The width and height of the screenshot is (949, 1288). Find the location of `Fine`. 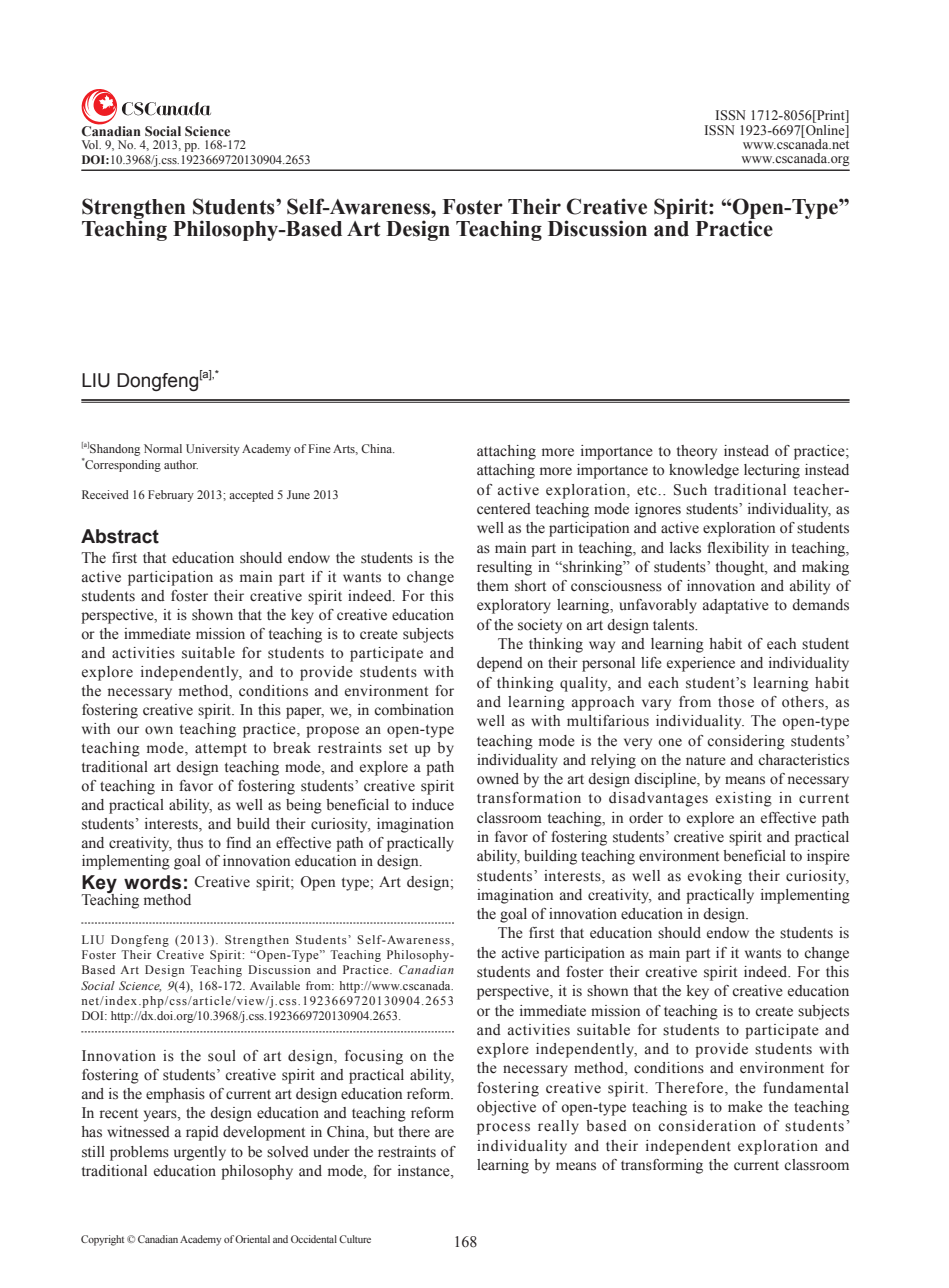

Fine is located at coordinates (319, 448).
